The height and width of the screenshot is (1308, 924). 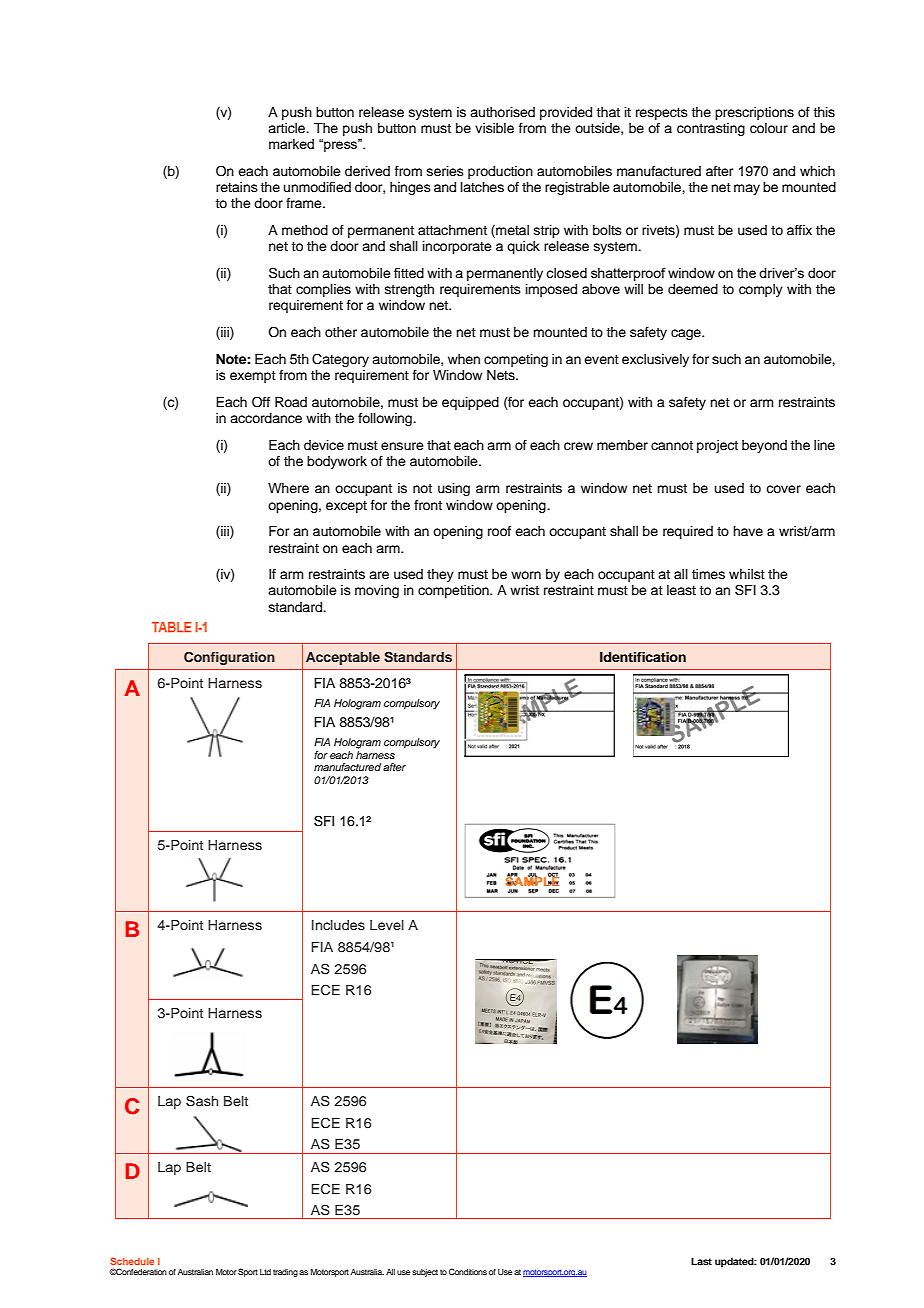 What do you see at coordinates (494, 128) in the screenshot?
I see `visible` at bounding box center [494, 128].
